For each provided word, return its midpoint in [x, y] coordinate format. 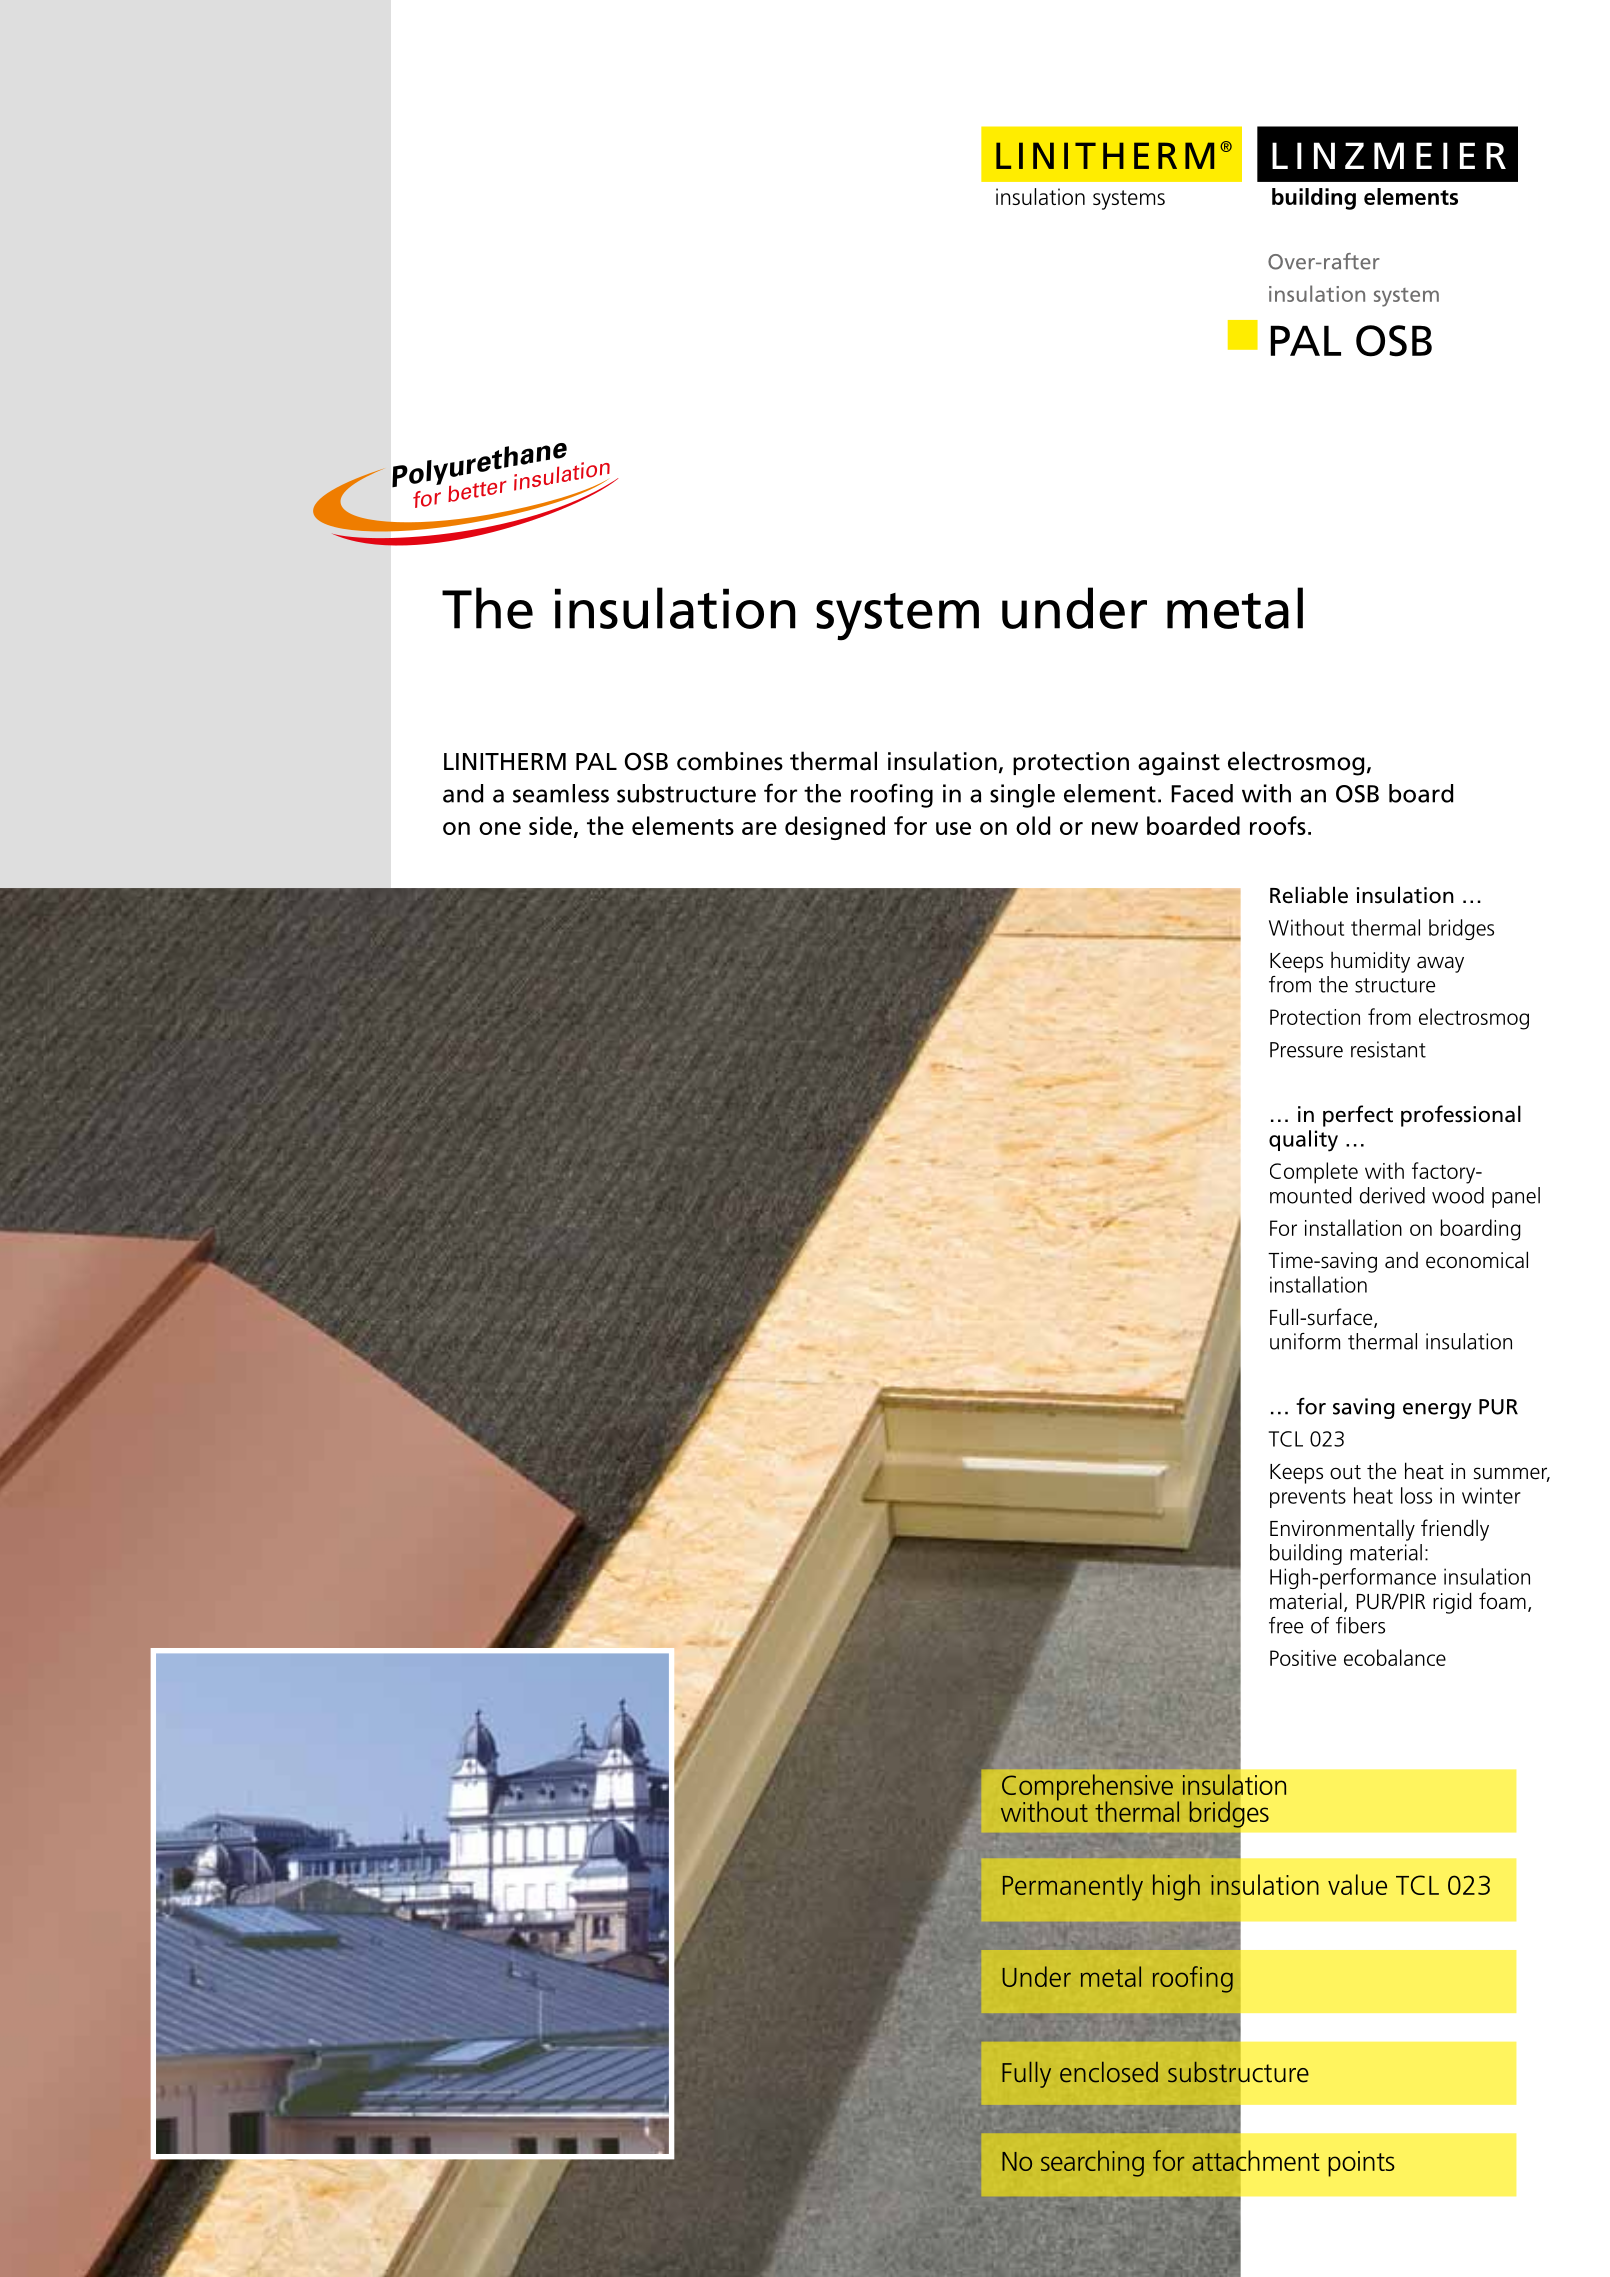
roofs [1278, 825]
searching [1092, 2163]
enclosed [1109, 2072]
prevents [1308, 1498]
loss [1416, 1495]
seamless [561, 793]
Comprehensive [1087, 1788]
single [1022, 796]
